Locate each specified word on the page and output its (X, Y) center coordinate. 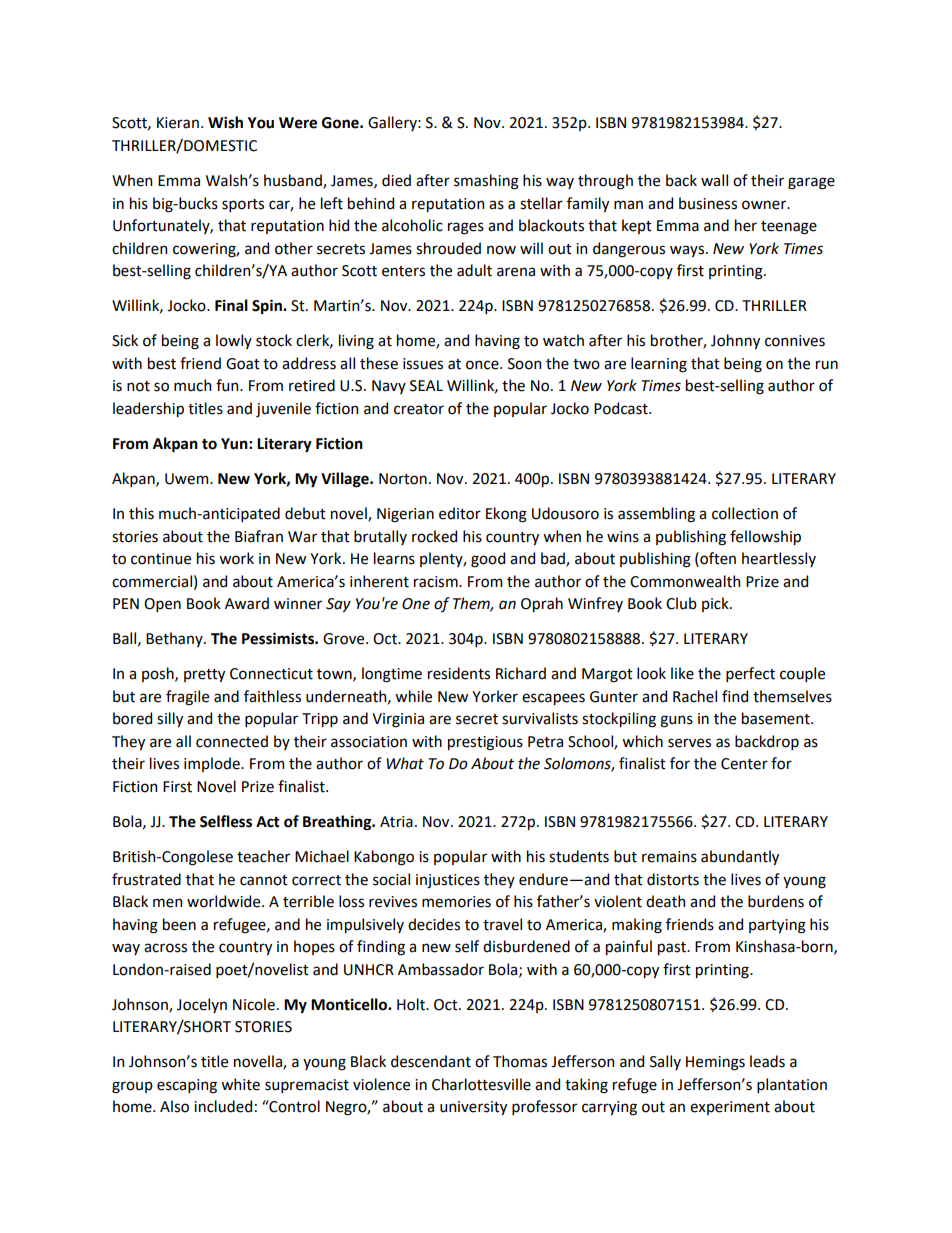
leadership (148, 409)
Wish (225, 122)
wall (714, 180)
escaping (187, 1086)
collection (745, 513)
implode (213, 764)
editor (460, 513)
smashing (486, 182)
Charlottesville (481, 1084)
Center (744, 764)
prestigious (485, 743)
